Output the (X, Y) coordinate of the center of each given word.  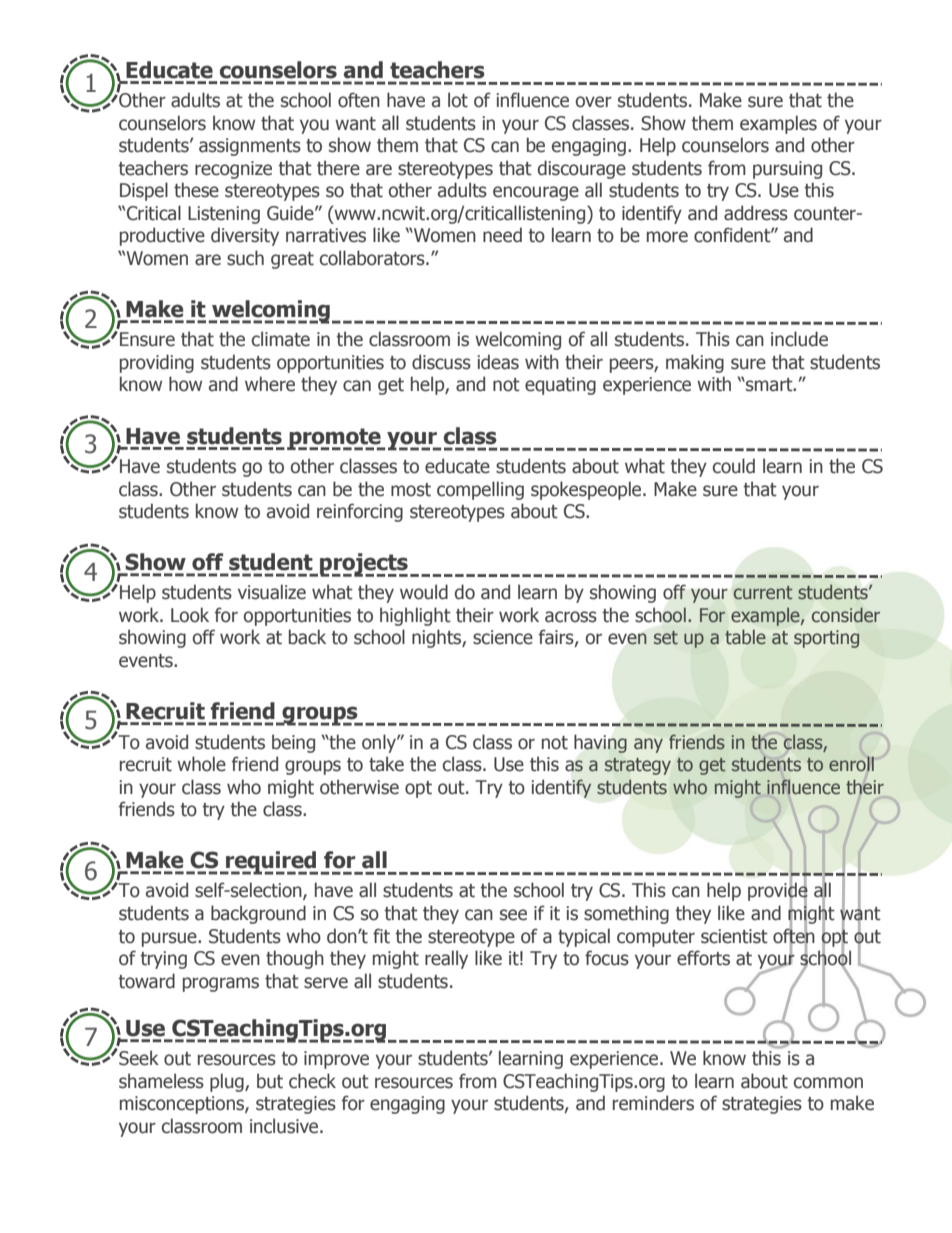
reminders (653, 1103)
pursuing (787, 170)
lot (458, 100)
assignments (250, 147)
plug (228, 1082)
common (828, 1083)
